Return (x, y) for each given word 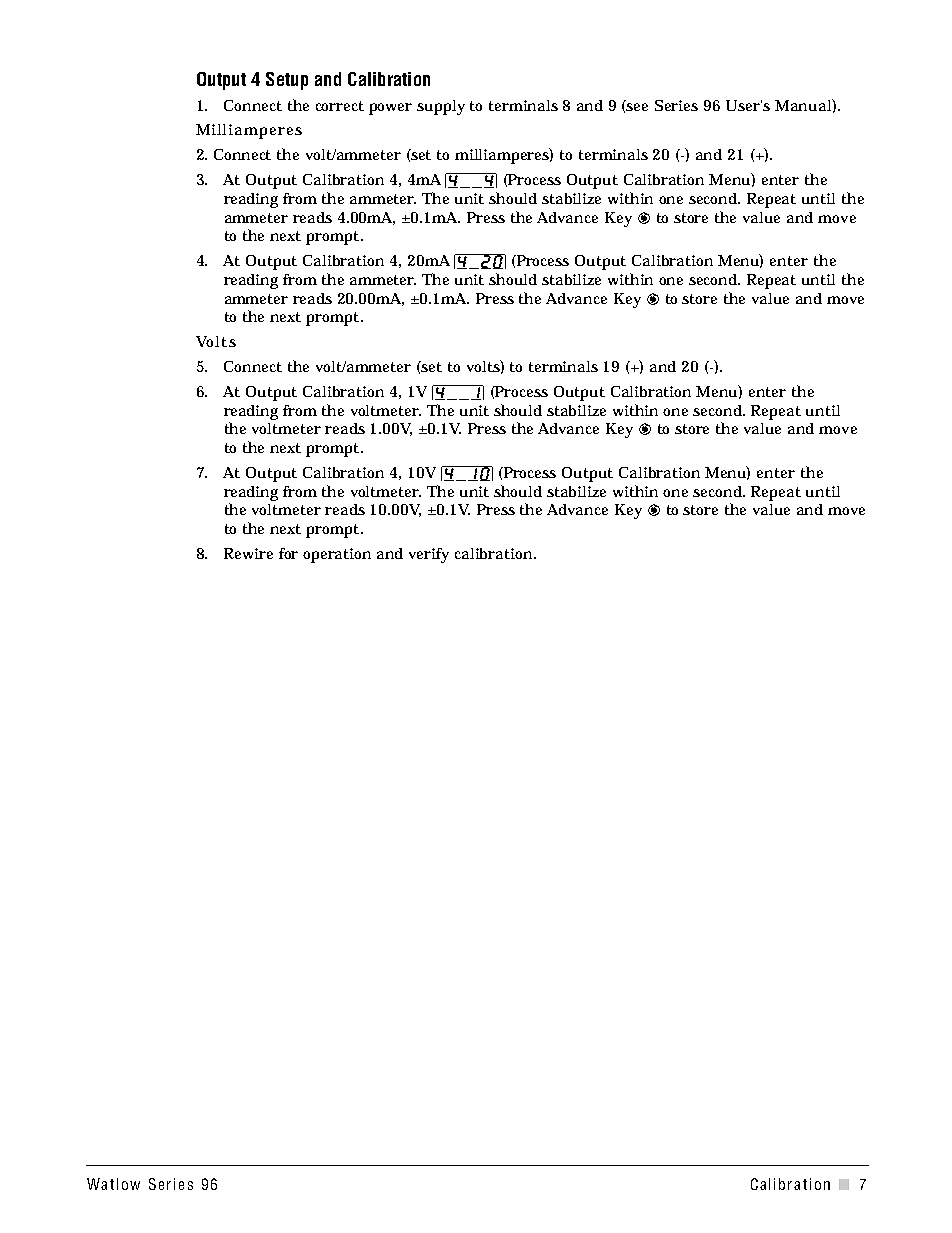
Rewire (248, 553)
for (288, 553)
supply (441, 107)
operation (337, 555)
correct (340, 106)
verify (429, 555)
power (390, 109)
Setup (287, 81)
